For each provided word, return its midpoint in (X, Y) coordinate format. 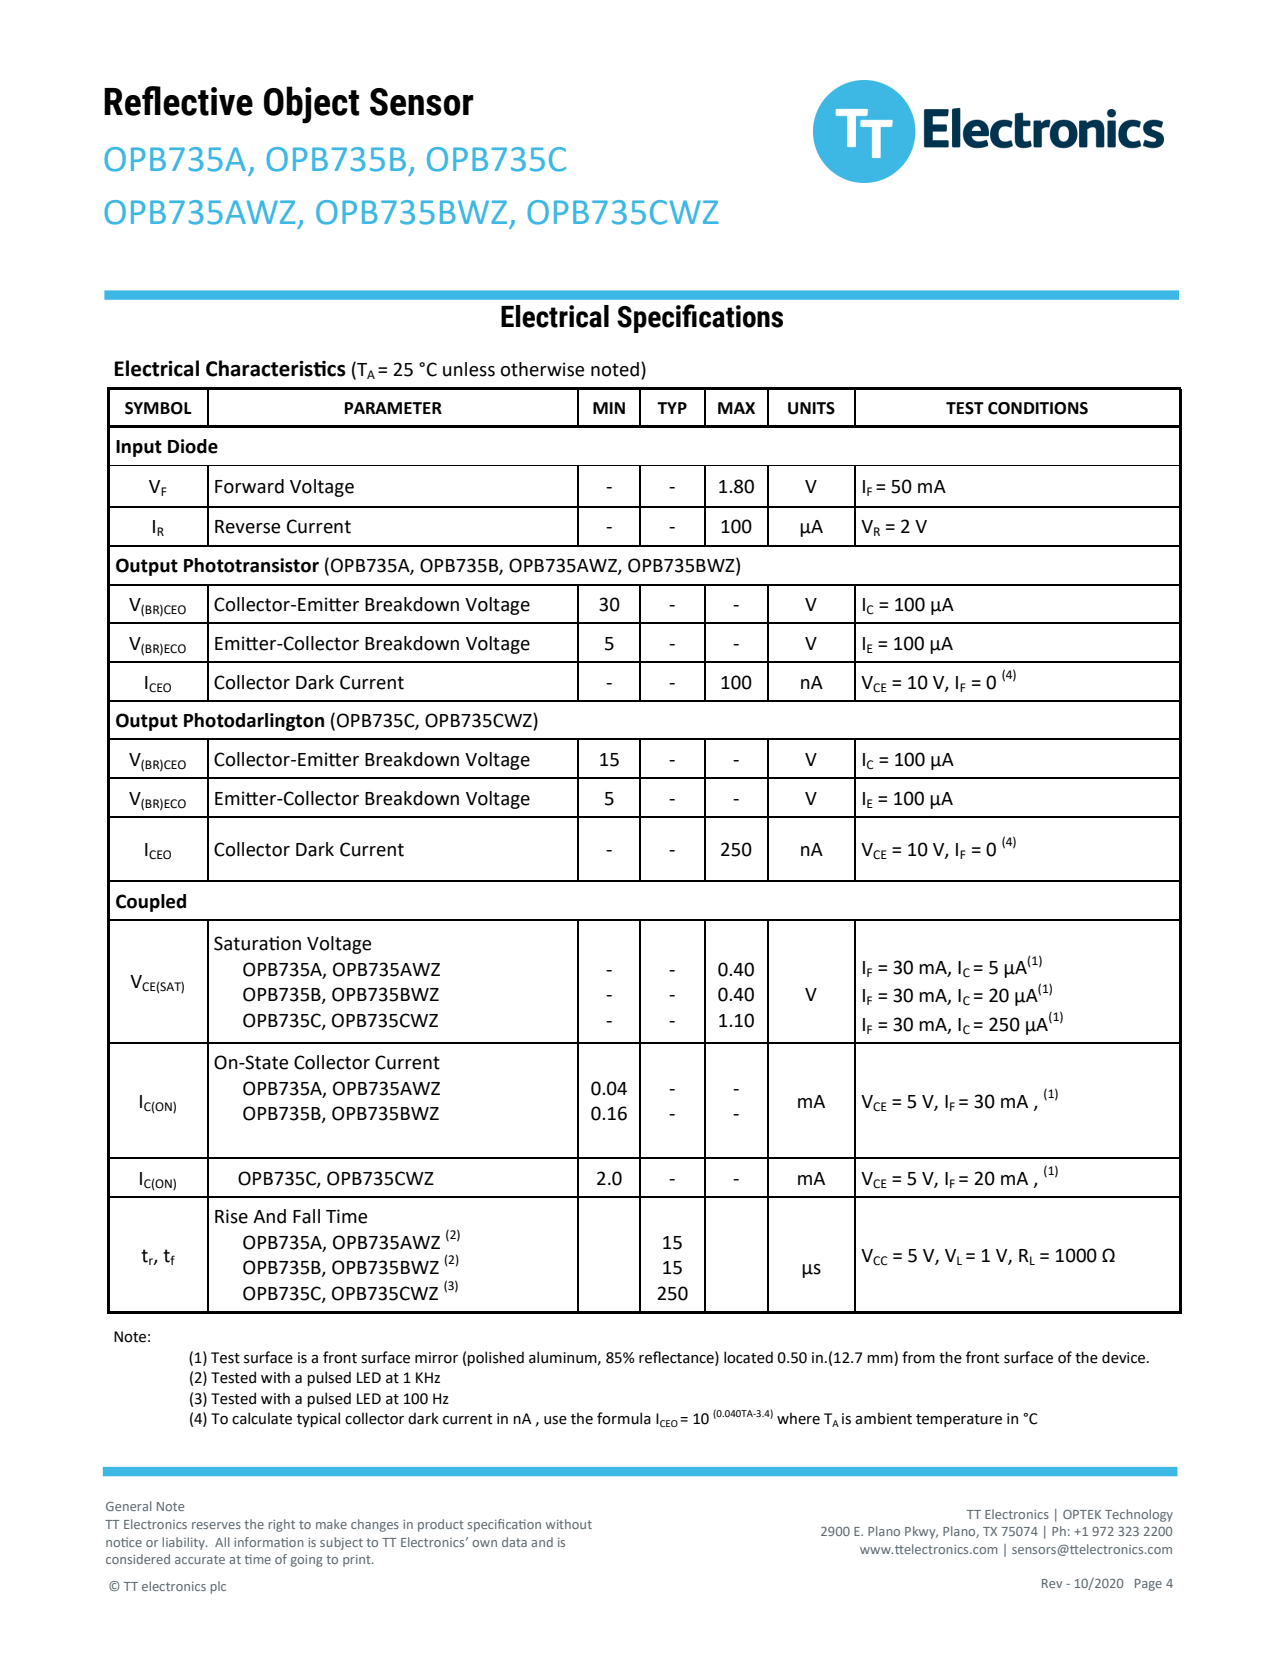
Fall (306, 1216)
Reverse (247, 527)
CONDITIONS (1038, 408)
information (269, 1542)
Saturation (257, 943)
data (514, 1542)
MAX (736, 408)
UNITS (811, 408)
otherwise (542, 369)
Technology (1139, 1515)
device (1125, 1357)
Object (312, 105)
